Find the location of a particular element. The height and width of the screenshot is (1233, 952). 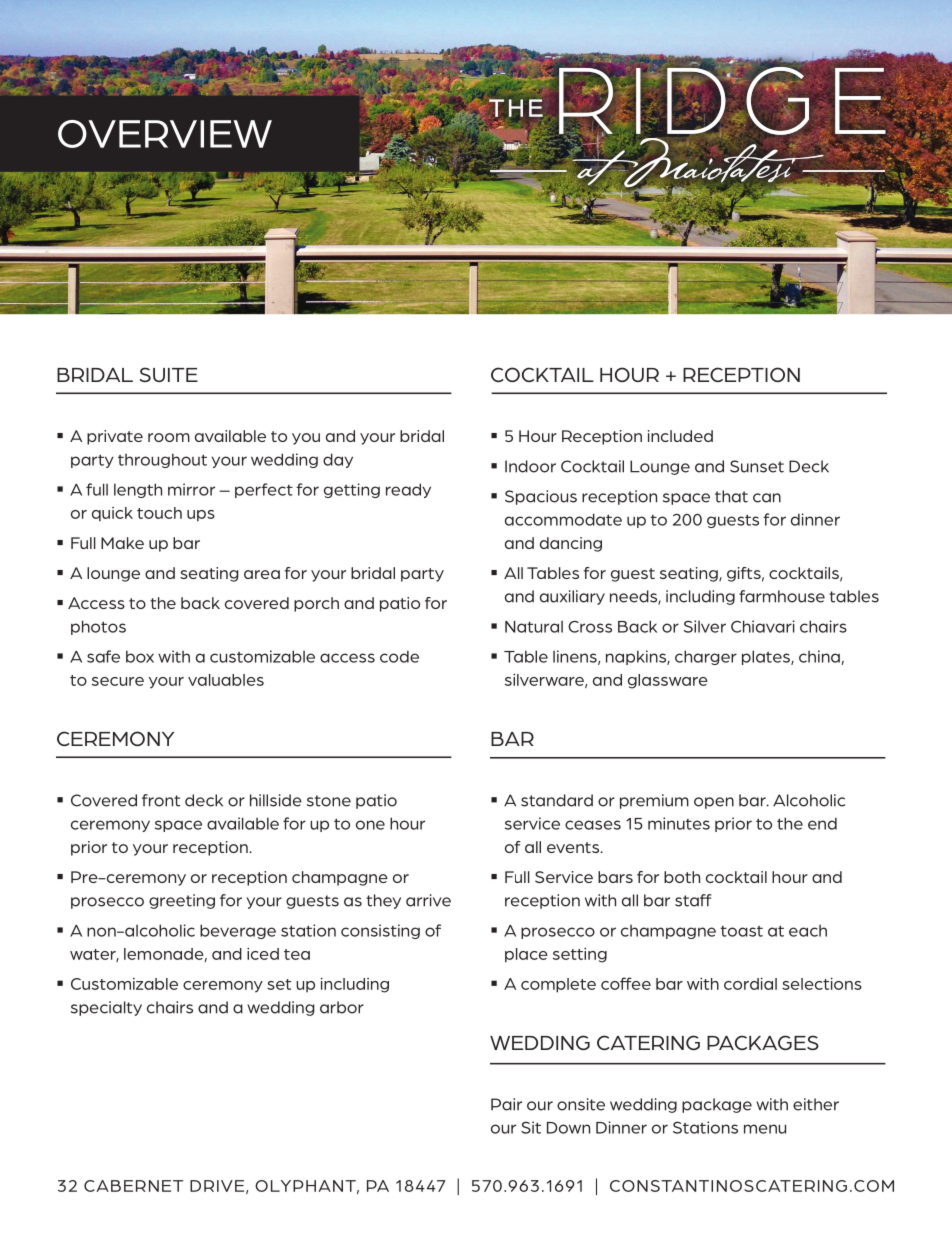

arrive is located at coordinates (428, 900).
